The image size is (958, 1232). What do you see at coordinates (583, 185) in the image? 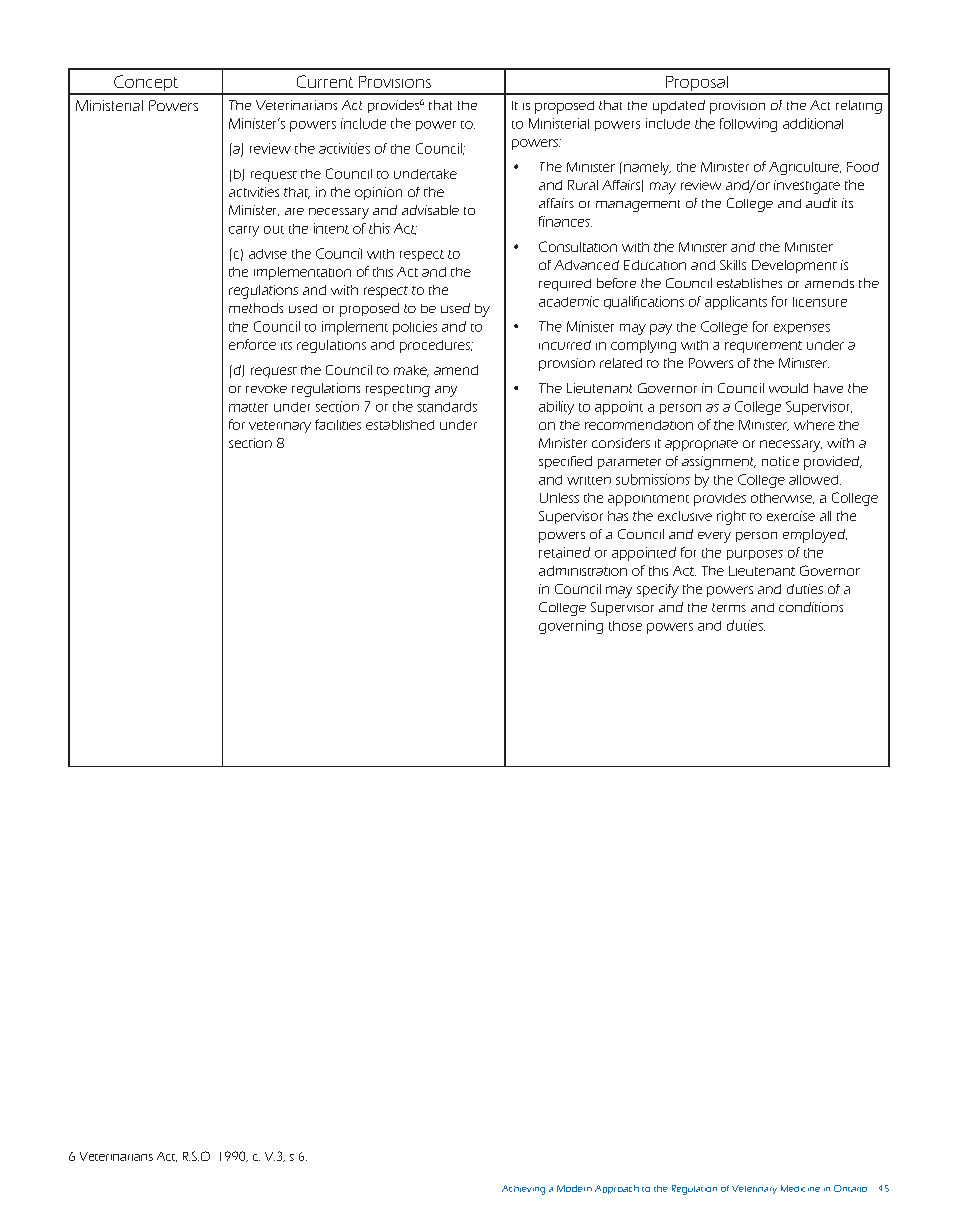
I see `Rural` at bounding box center [583, 185].
